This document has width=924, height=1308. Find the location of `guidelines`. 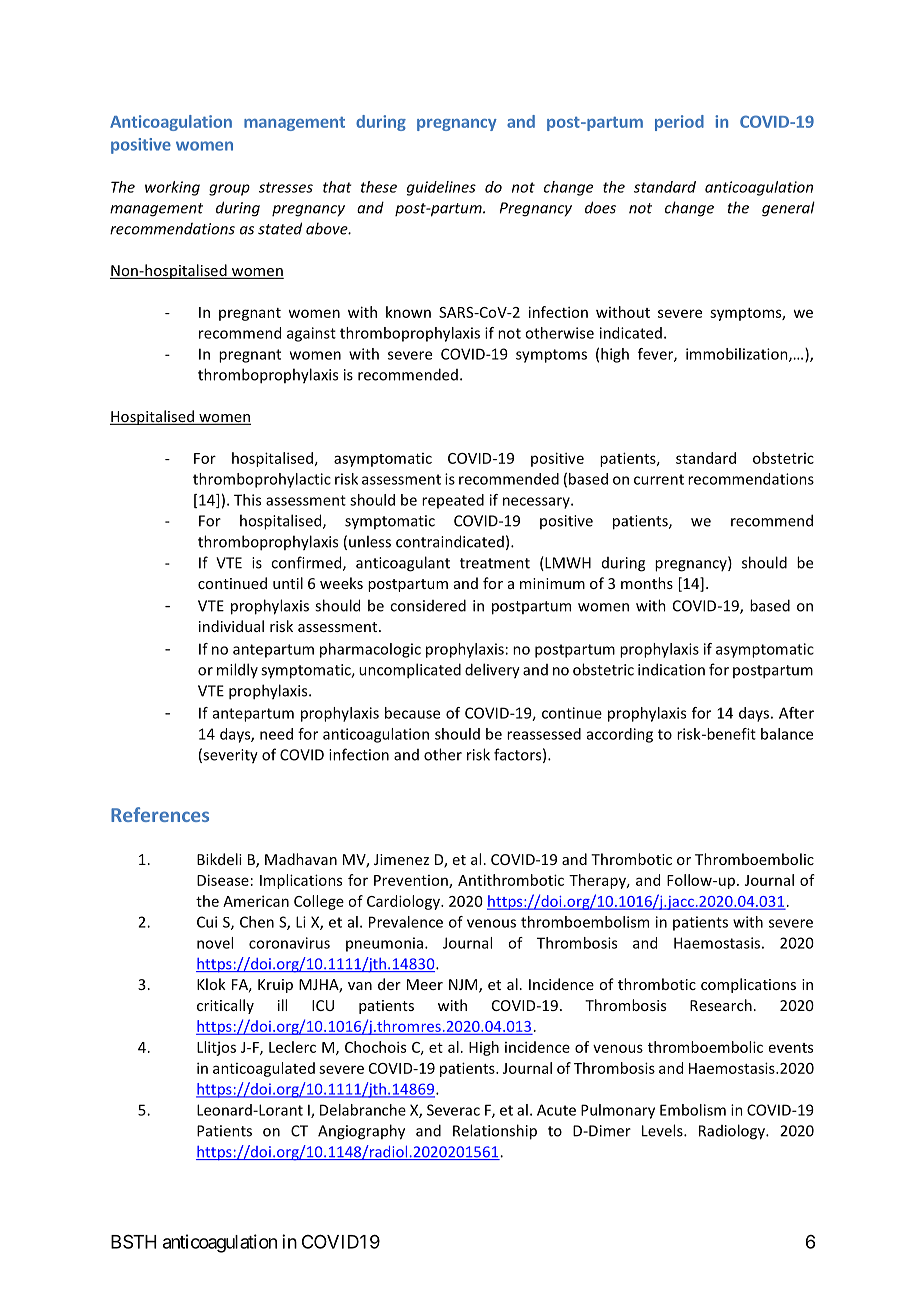

guidelines is located at coordinates (441, 188).
